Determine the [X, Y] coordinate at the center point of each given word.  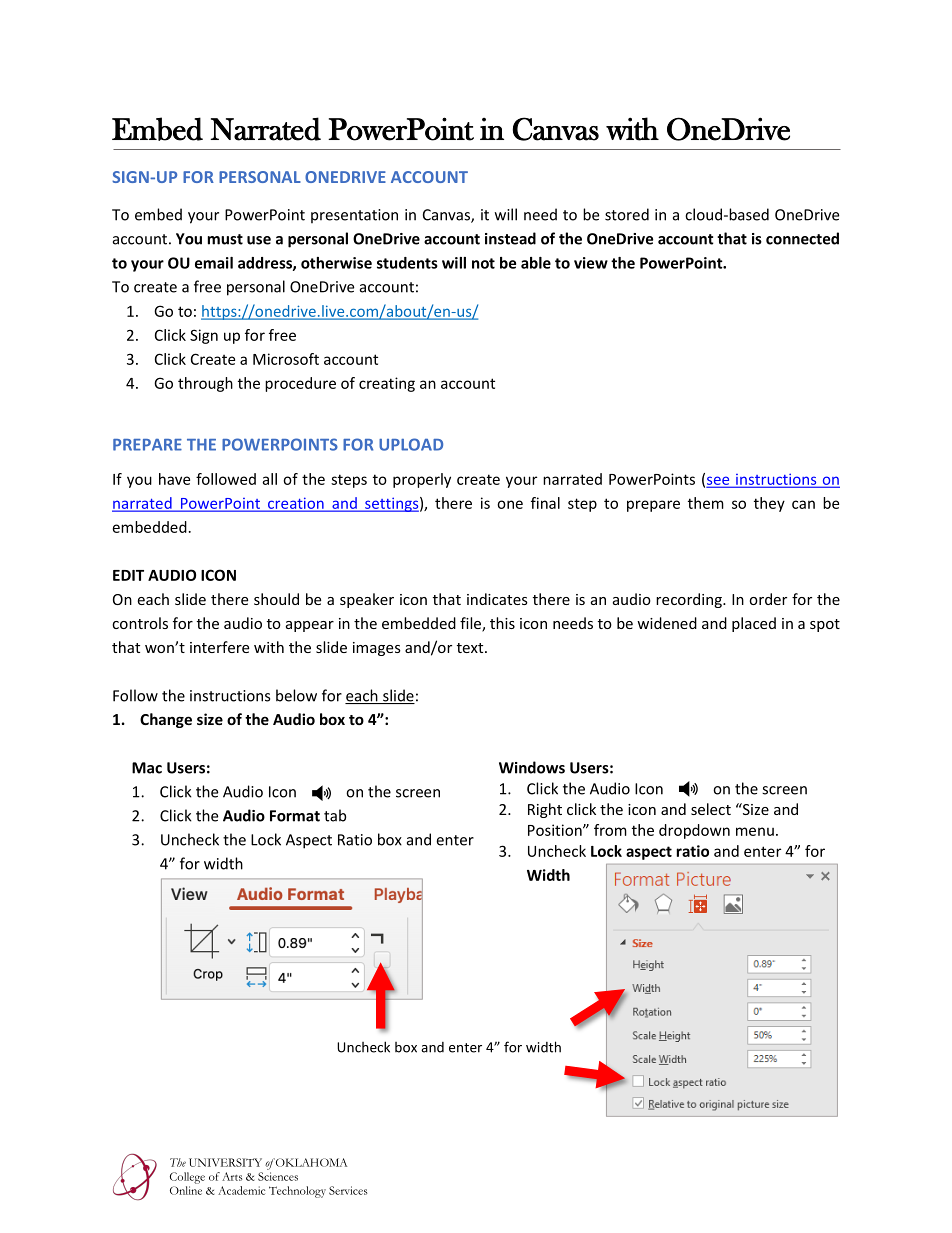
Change [166, 720]
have [174, 479]
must [225, 239]
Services [348, 1190]
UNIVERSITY [225, 1162]
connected [802, 238]
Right [545, 810]
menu [755, 831]
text [471, 648]
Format [295, 816]
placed [754, 624]
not [483, 263]
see [719, 481]
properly [422, 480]
